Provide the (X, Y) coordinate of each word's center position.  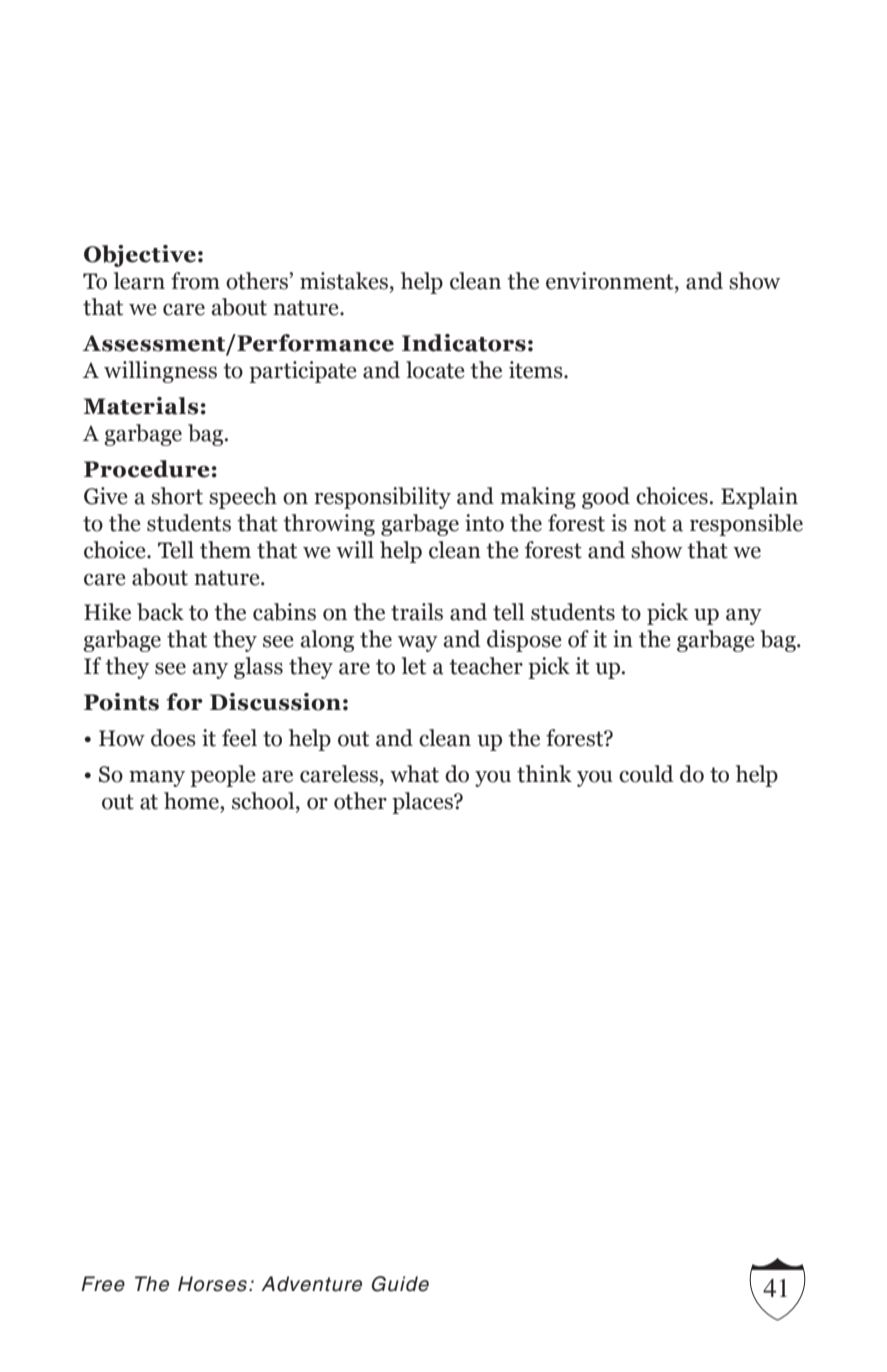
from (195, 281)
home (192, 801)
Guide (400, 1284)
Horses (214, 1284)
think (544, 774)
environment (611, 281)
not (650, 524)
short (177, 496)
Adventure (311, 1284)
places (424, 803)
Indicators (464, 343)
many (157, 779)
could (646, 774)
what (414, 774)
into (484, 523)
